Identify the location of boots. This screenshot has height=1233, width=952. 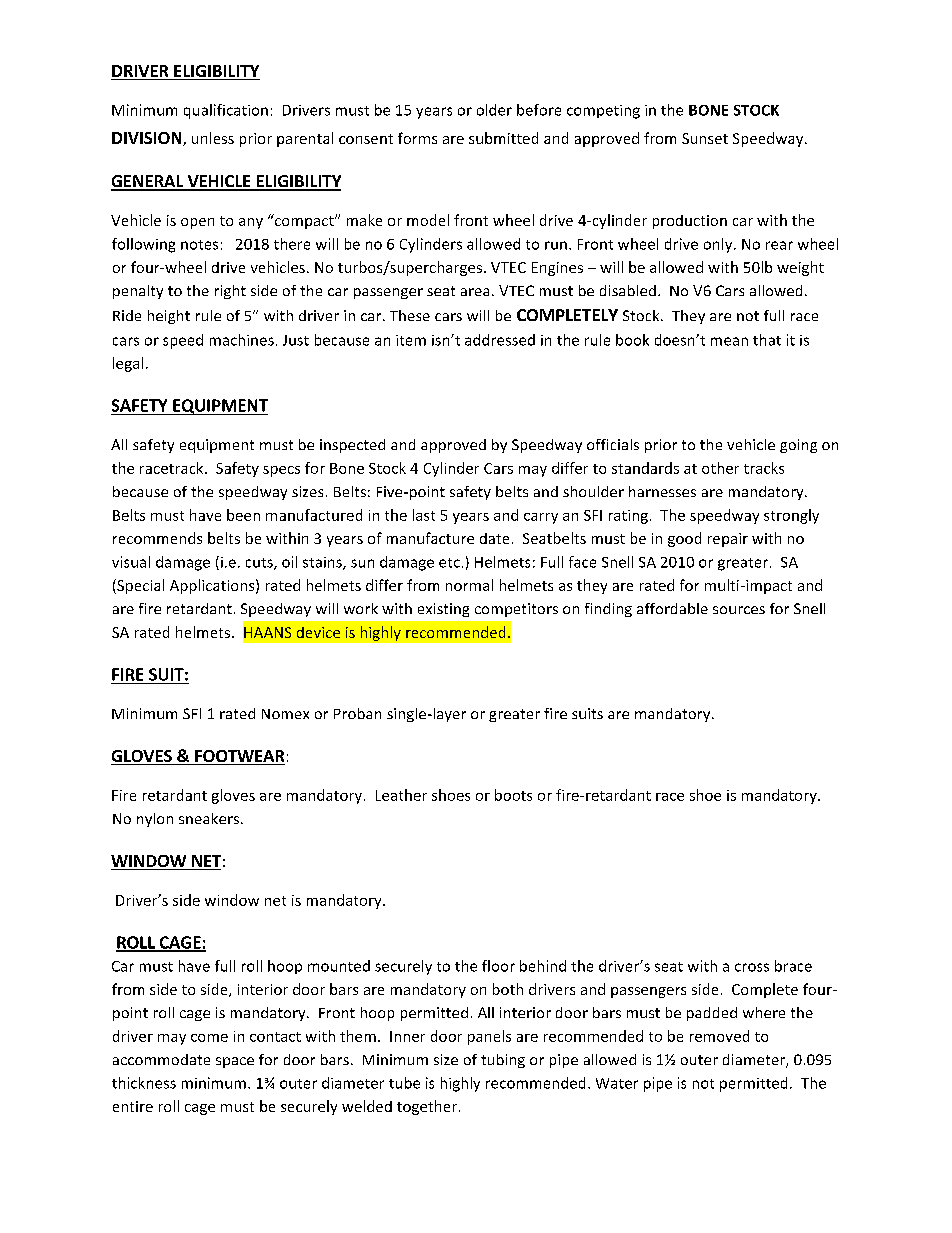
(513, 795).
